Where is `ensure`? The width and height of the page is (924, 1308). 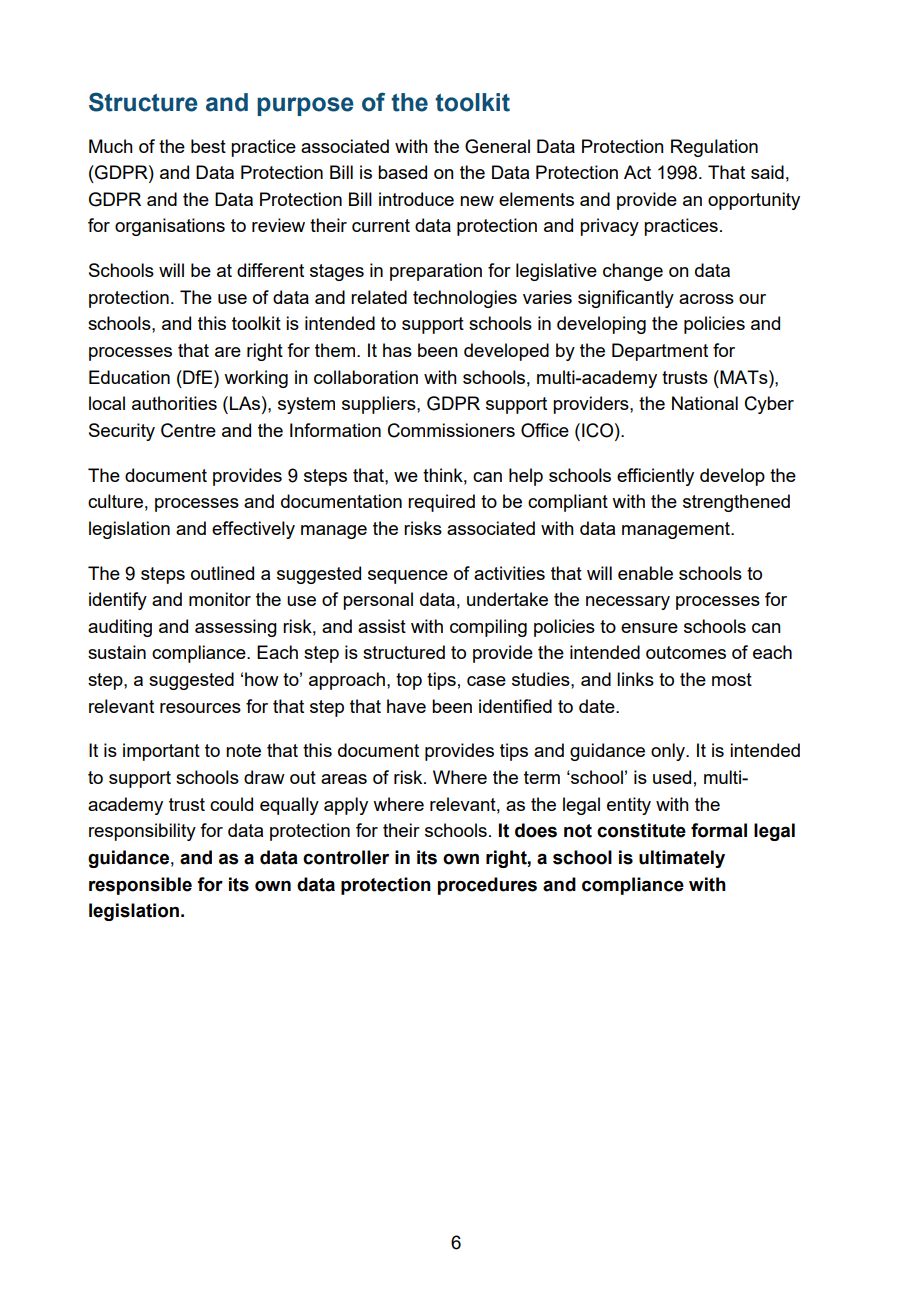
ensure is located at coordinates (649, 628).
